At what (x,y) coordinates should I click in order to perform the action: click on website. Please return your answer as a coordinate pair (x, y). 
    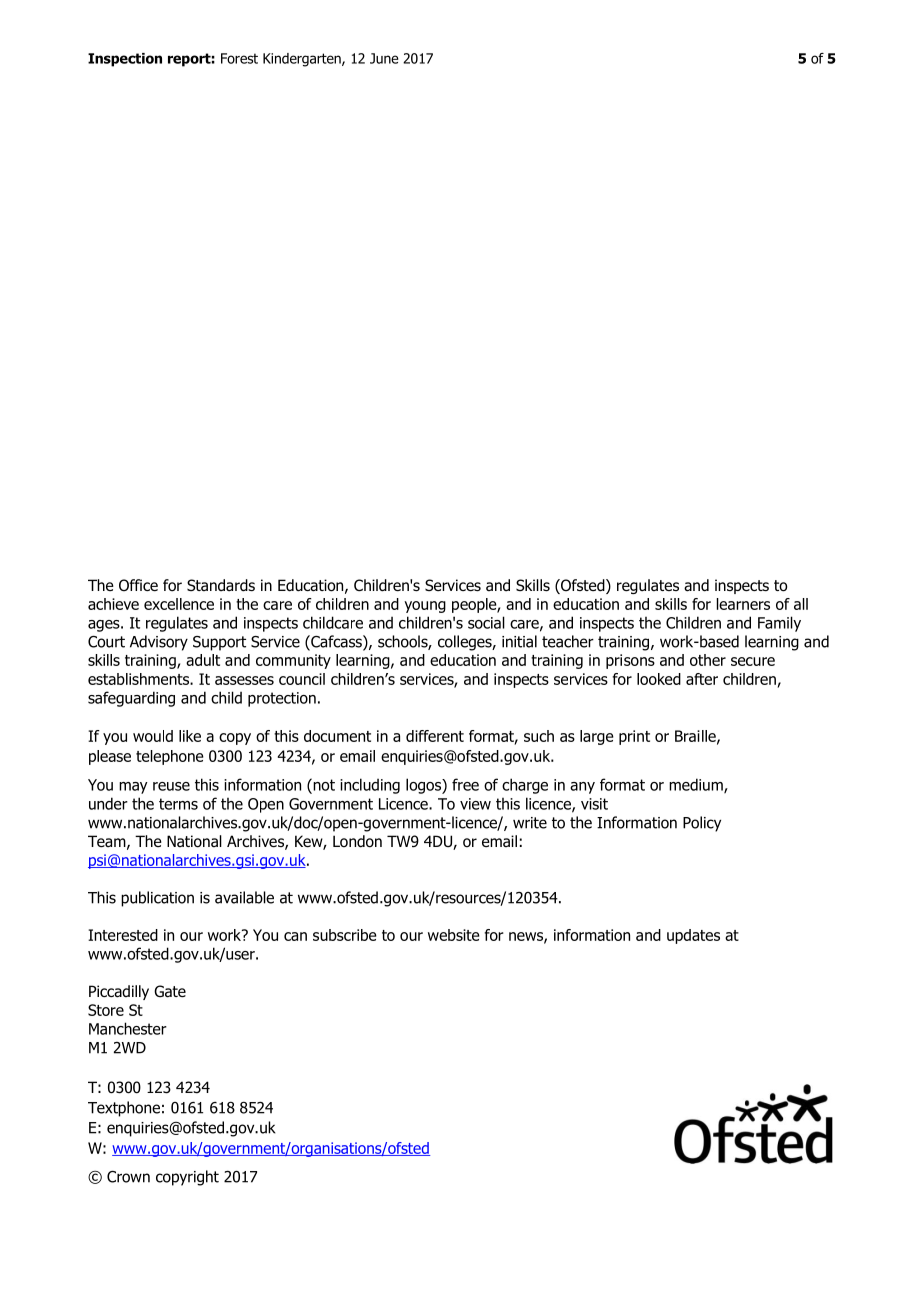
    Looking at the image, I should click on (454, 935).
